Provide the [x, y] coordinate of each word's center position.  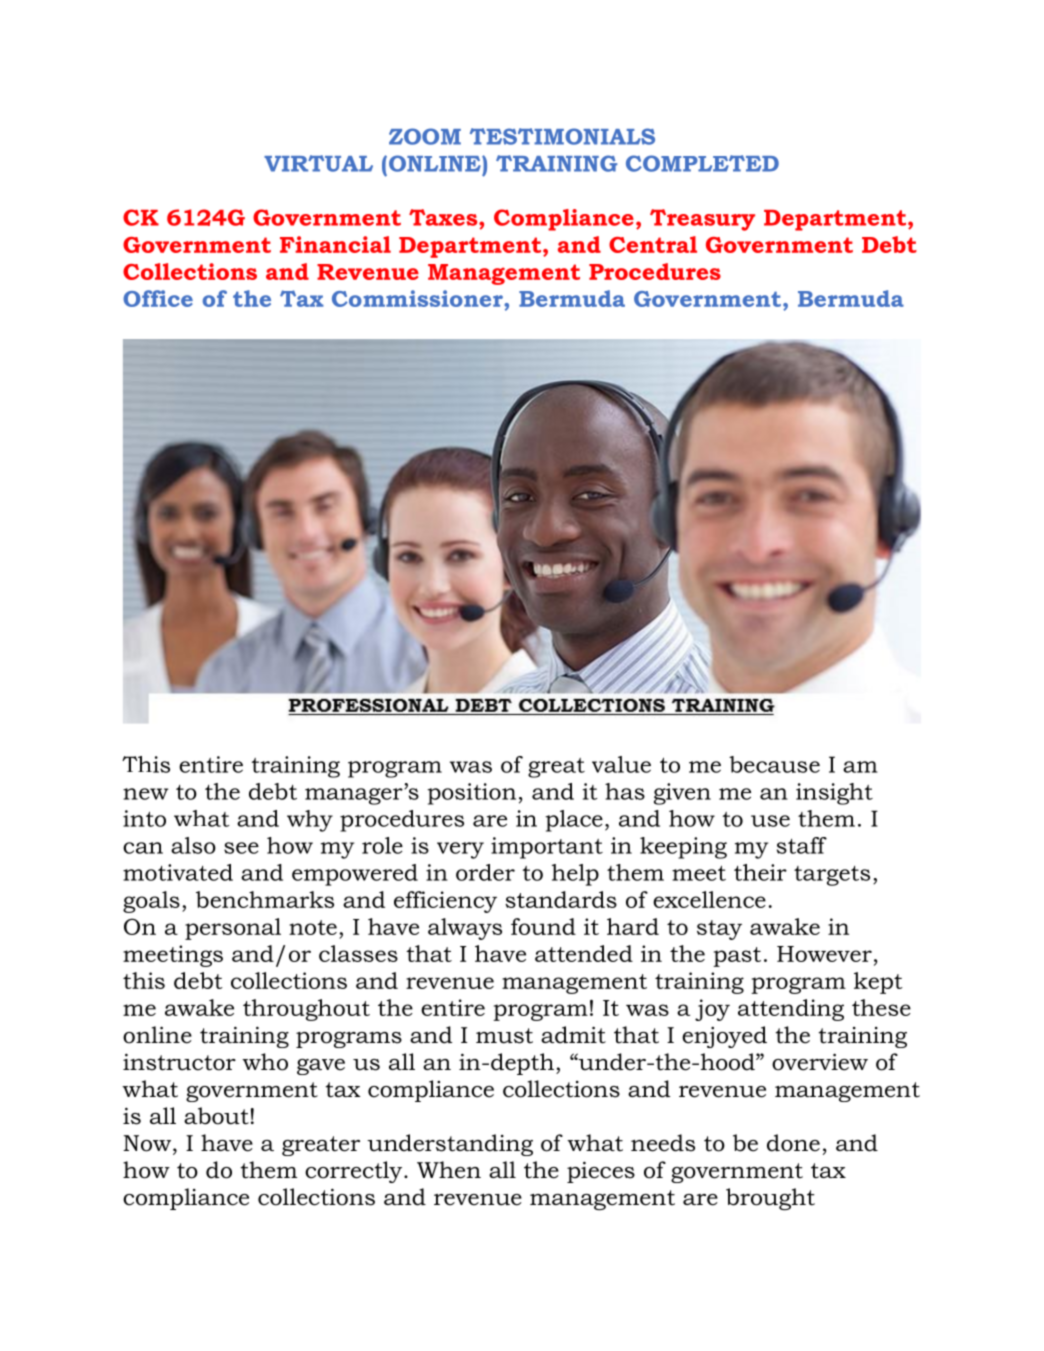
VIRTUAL [318, 163]
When [449, 1170]
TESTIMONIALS [562, 136]
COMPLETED [702, 163]
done [793, 1143]
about [216, 1116]
